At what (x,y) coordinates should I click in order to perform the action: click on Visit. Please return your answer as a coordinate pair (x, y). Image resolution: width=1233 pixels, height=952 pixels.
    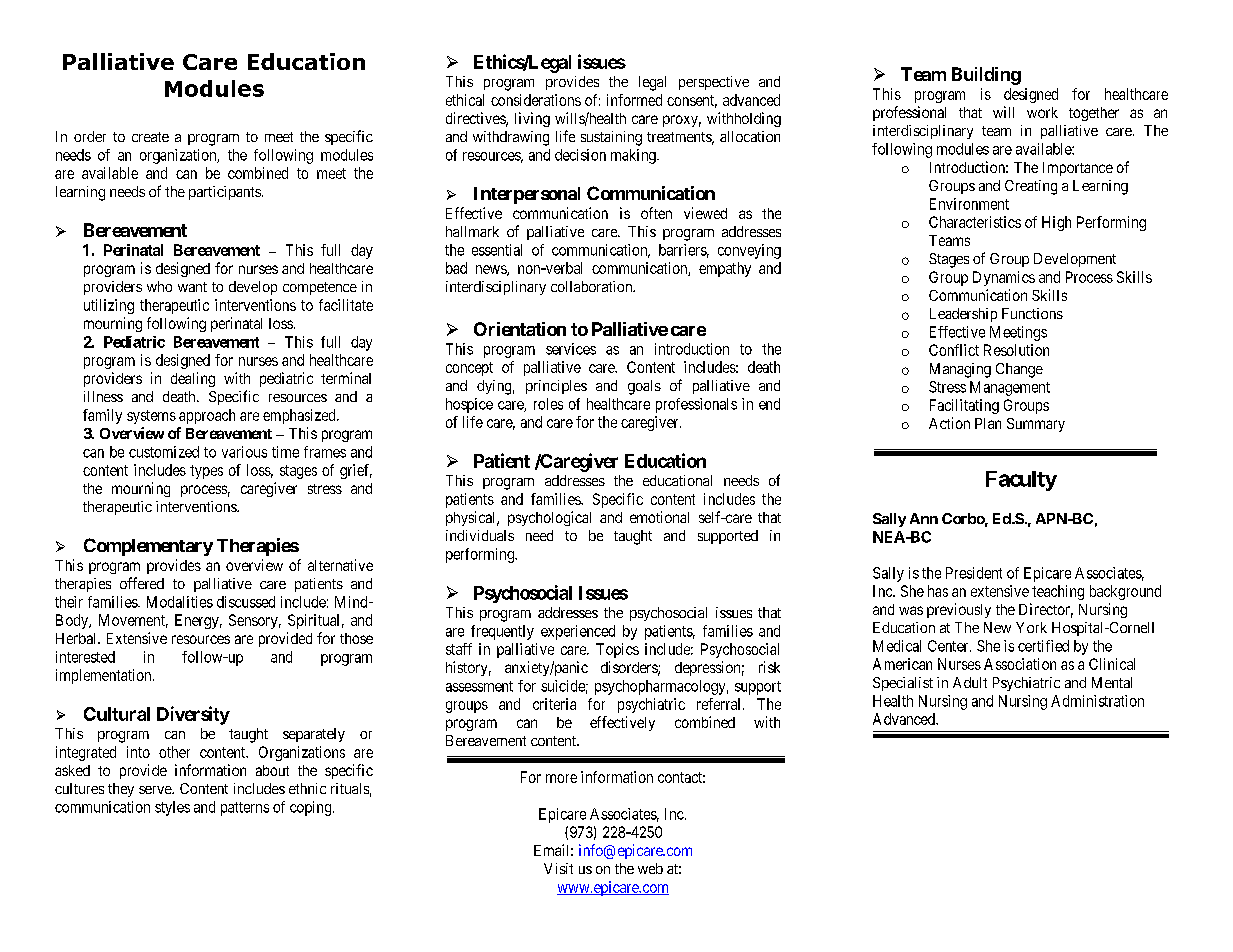
    Looking at the image, I should click on (558, 868).
